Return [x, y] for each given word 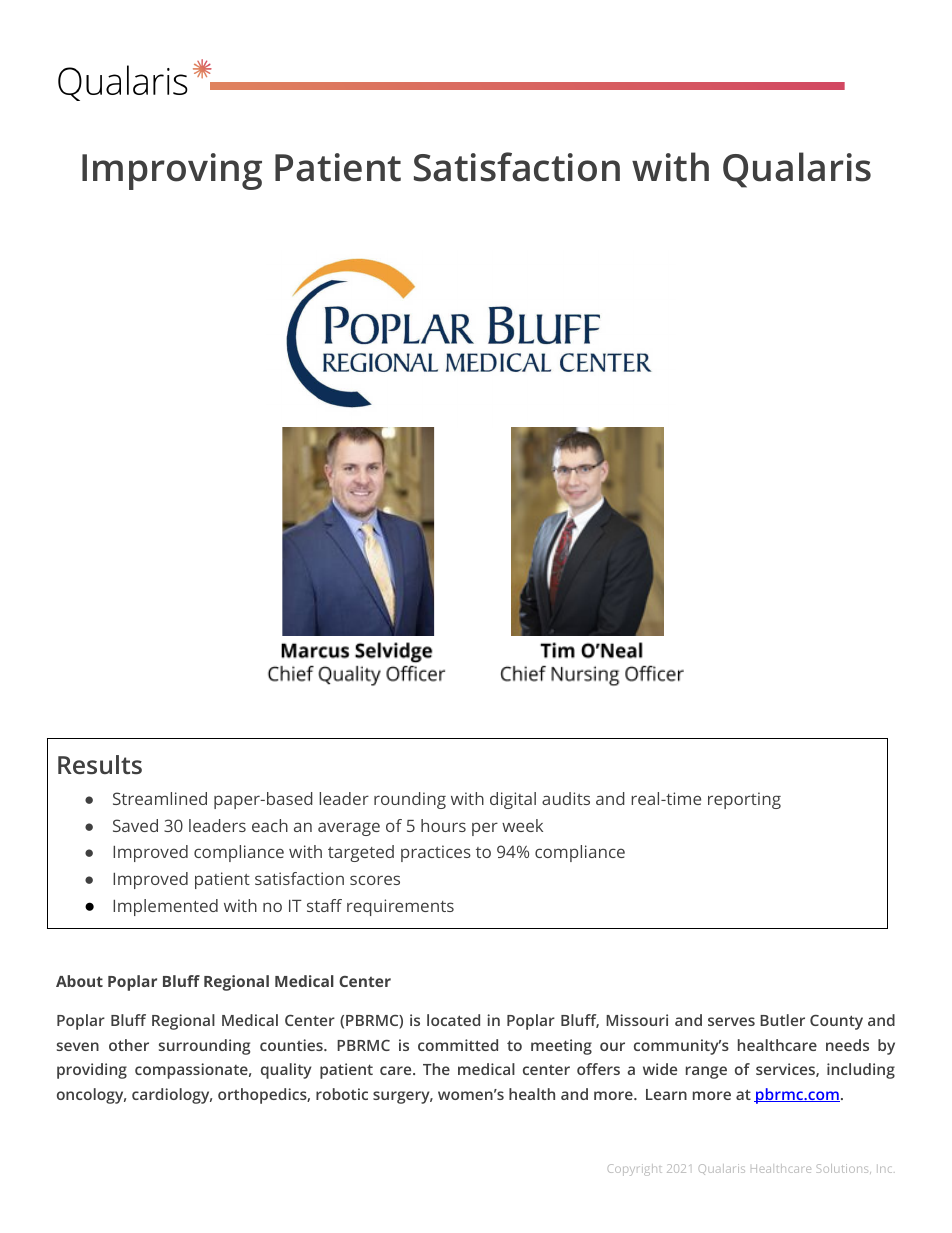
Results [100, 764]
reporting [744, 800]
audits [566, 798]
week [522, 825]
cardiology [172, 1096]
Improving [172, 171]
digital [513, 800]
